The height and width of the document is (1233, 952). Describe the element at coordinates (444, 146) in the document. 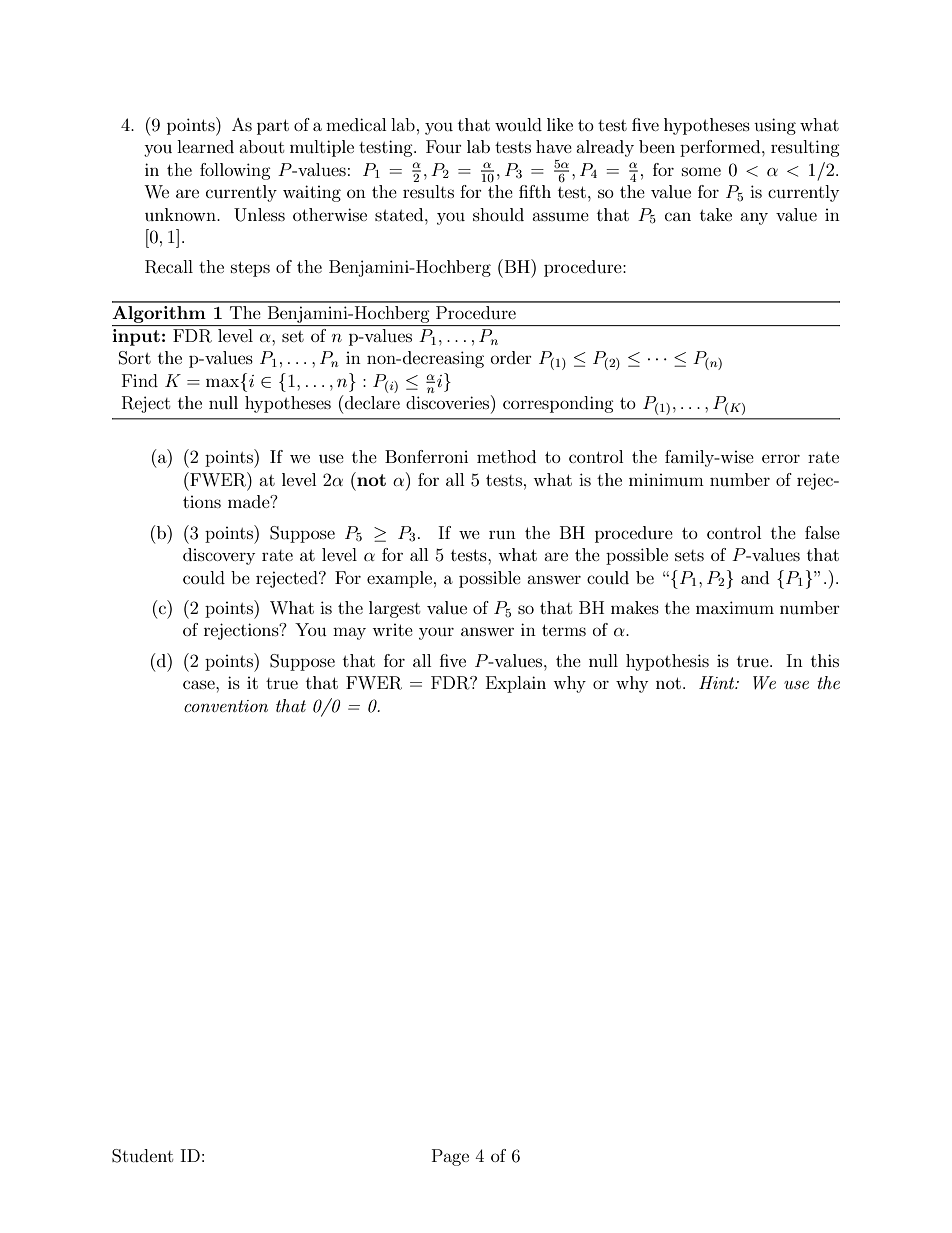

I see `Four` at that location.
